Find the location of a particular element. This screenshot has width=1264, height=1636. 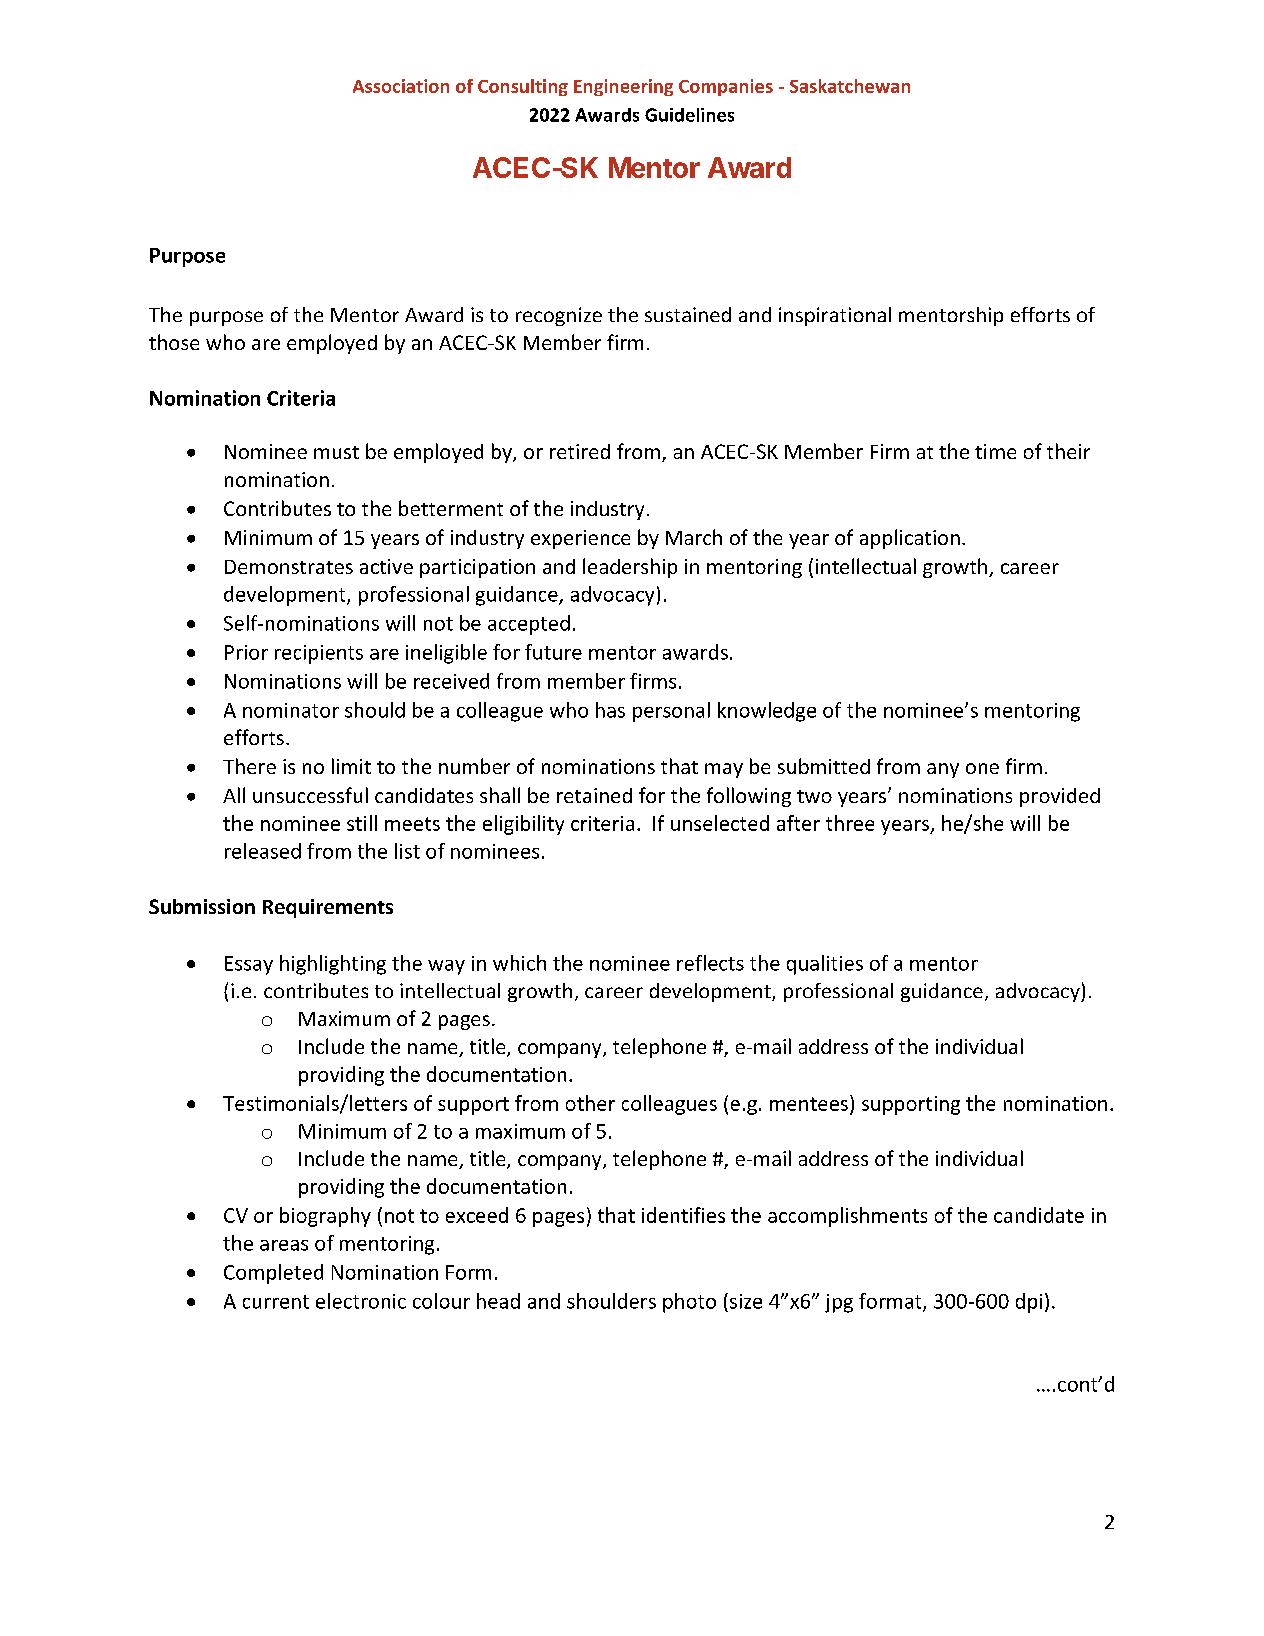

Saskatchewan is located at coordinates (850, 86).
